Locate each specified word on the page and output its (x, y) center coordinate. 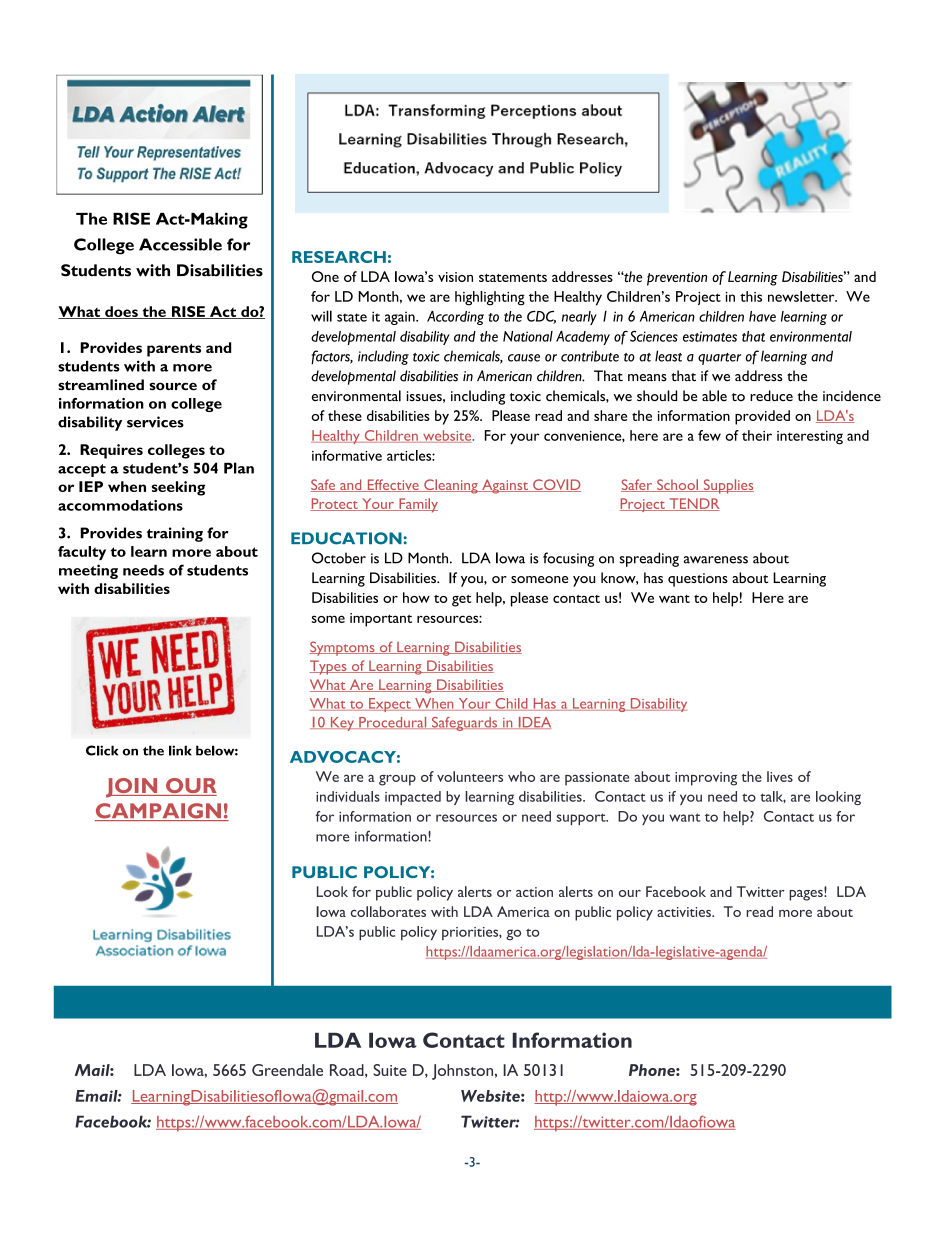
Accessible (180, 244)
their (757, 435)
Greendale (287, 1070)
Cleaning (451, 486)
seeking (178, 488)
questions (698, 580)
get (461, 601)
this (751, 296)
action (534, 892)
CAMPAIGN (159, 812)
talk (773, 797)
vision (455, 277)
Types (329, 667)
